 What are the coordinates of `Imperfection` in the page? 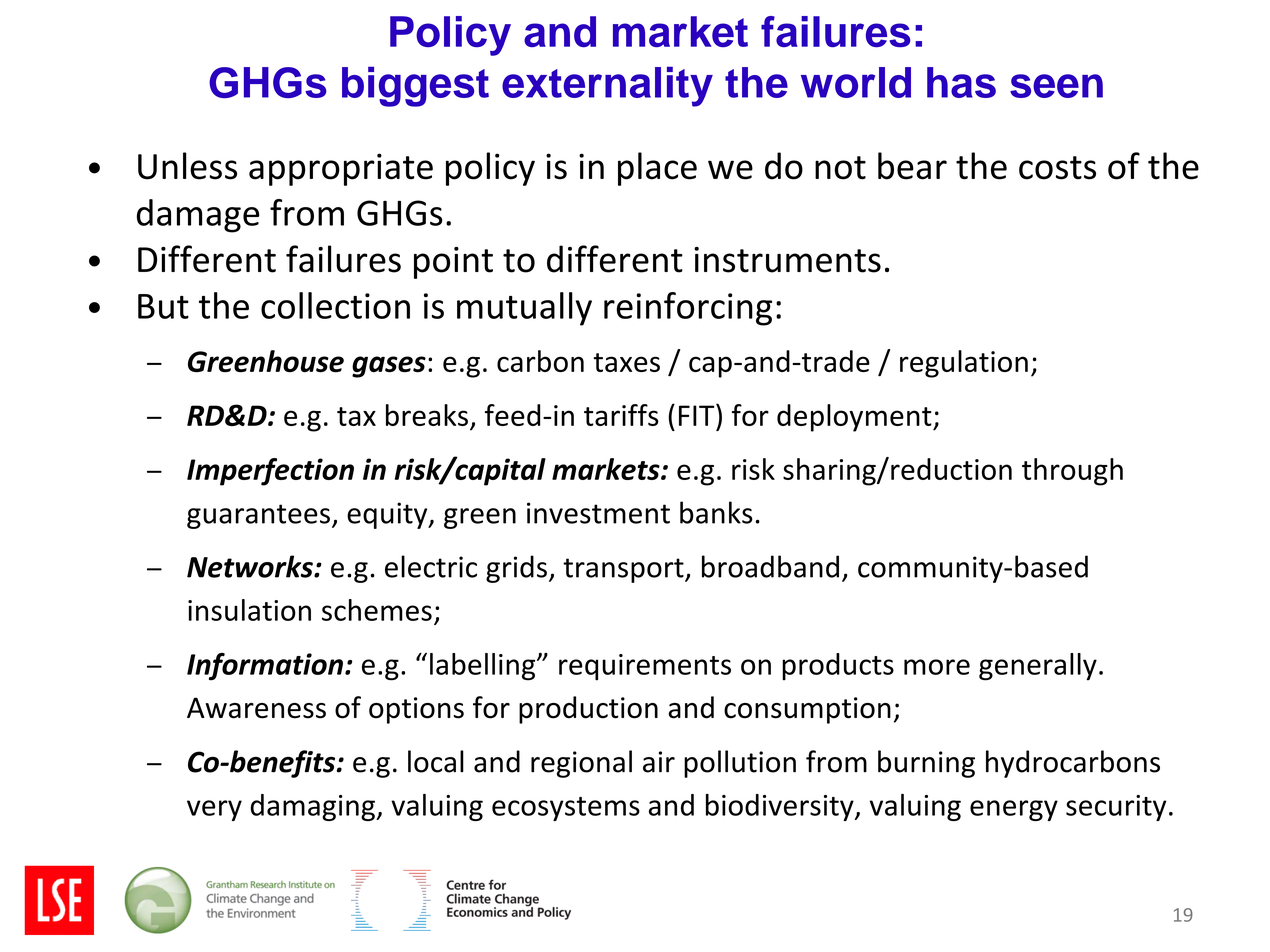 It's located at (270, 472).
